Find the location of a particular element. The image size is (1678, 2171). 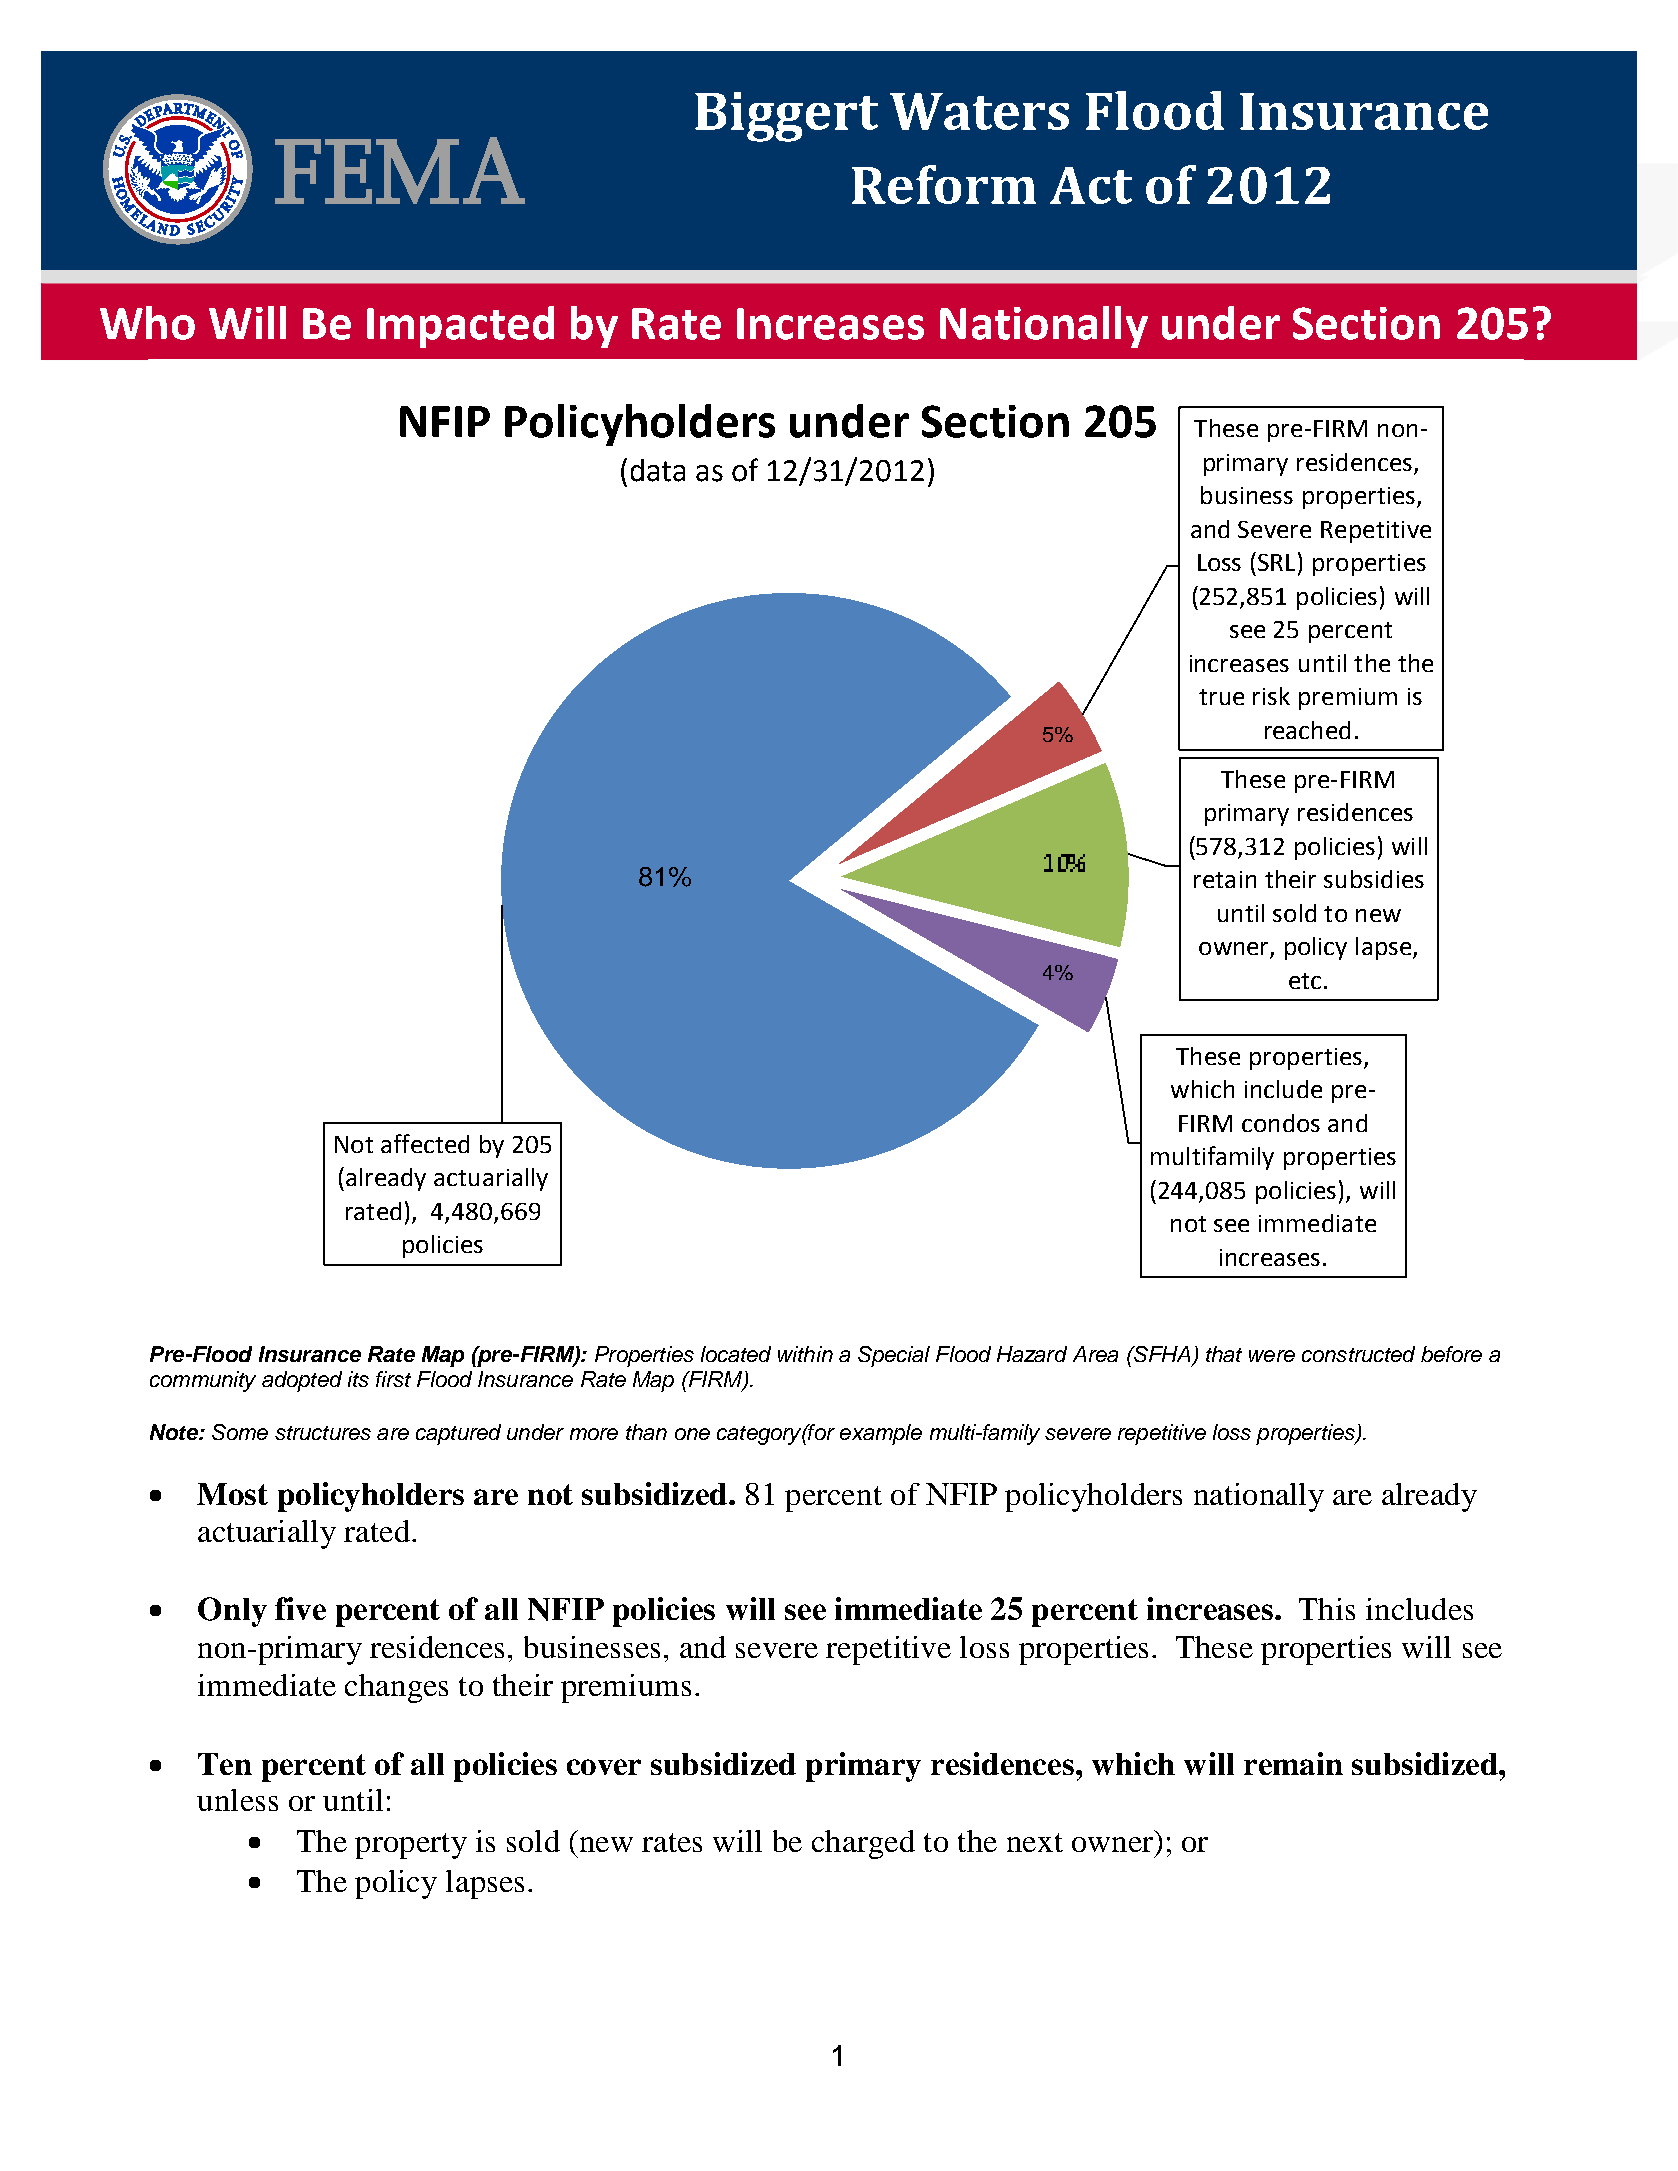

true is located at coordinates (1221, 697).
